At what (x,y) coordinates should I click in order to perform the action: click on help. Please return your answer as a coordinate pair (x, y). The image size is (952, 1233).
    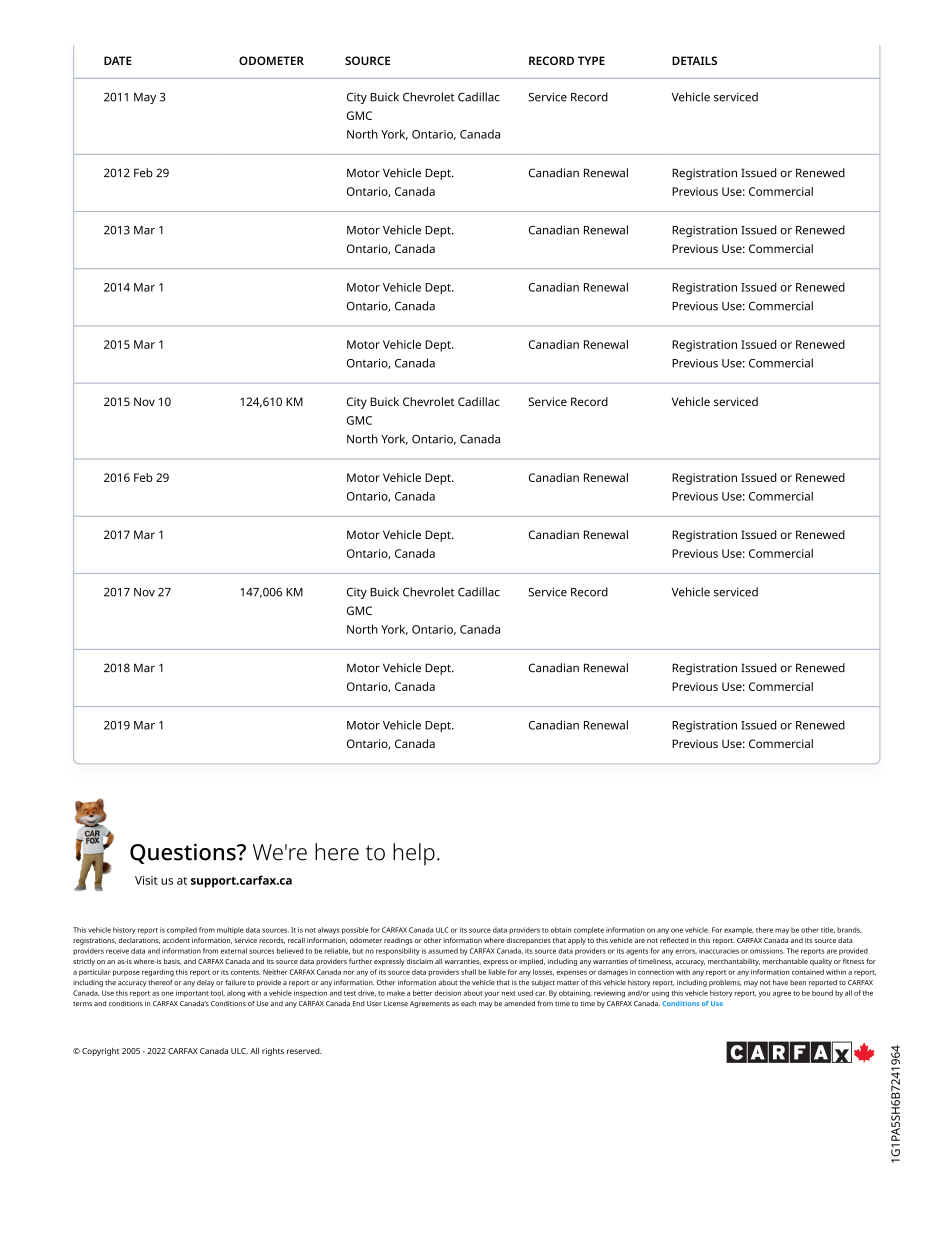
    Looking at the image, I should click on (414, 854).
